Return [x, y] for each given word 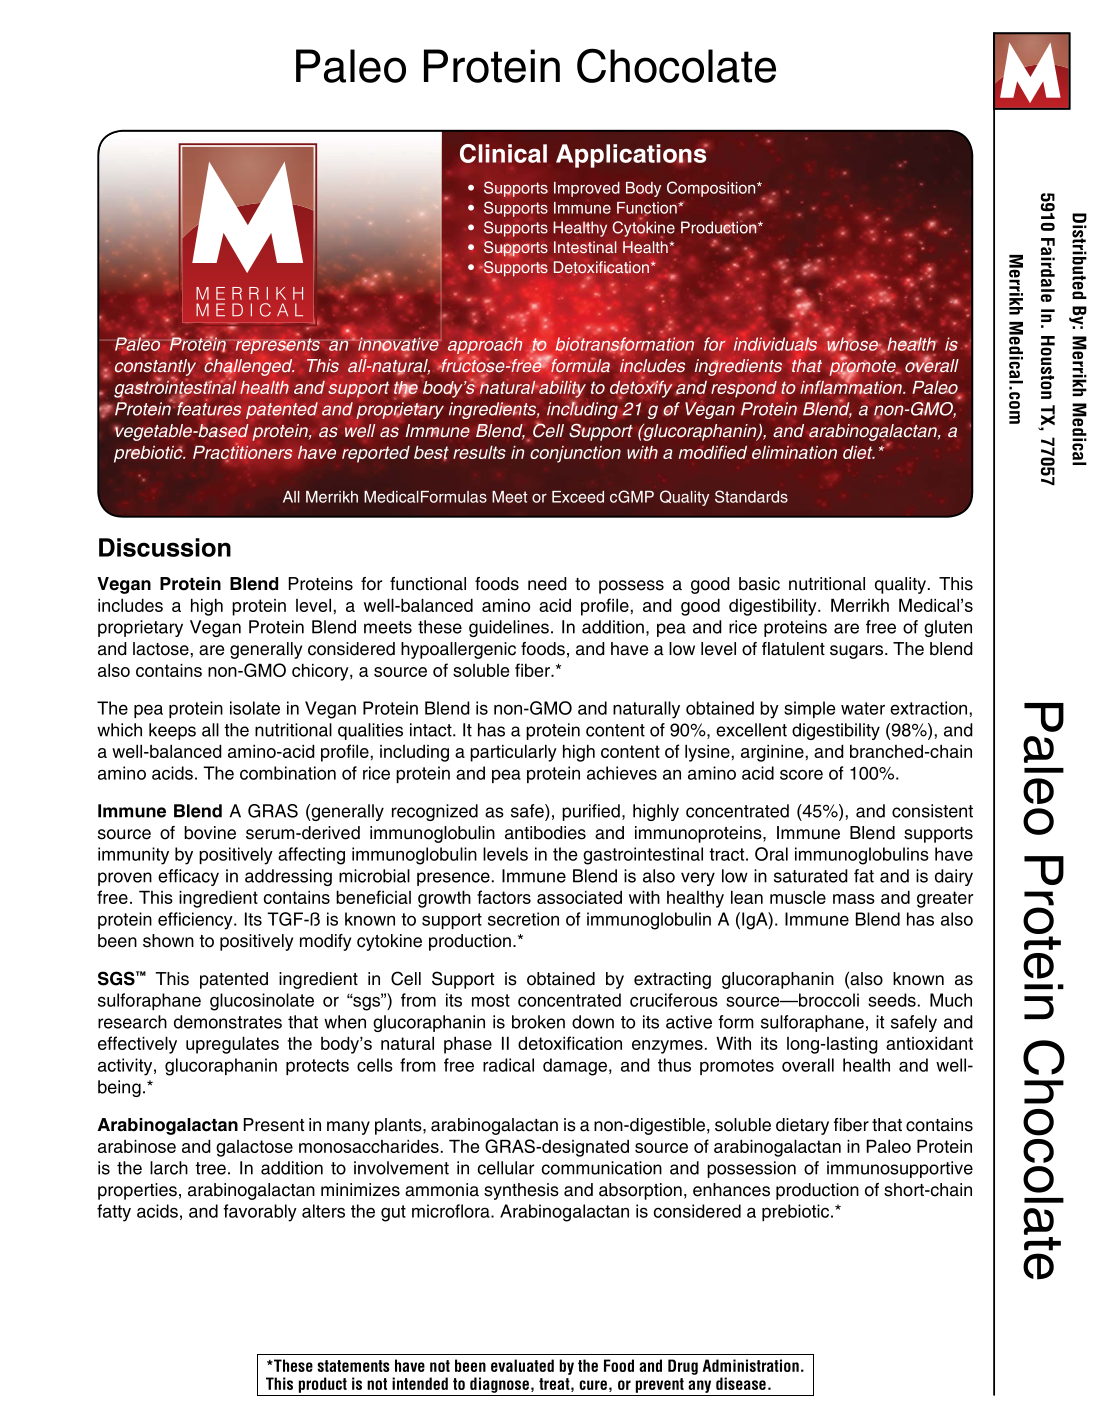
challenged [249, 367]
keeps [172, 731]
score [801, 774]
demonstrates [228, 1022]
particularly [513, 753]
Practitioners [243, 452]
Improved [587, 189]
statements [353, 1366]
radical [508, 1065]
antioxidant [929, 1043]
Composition [712, 189]
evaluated [522, 1365]
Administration [750, 1365]
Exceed [578, 497]
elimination [794, 452]
